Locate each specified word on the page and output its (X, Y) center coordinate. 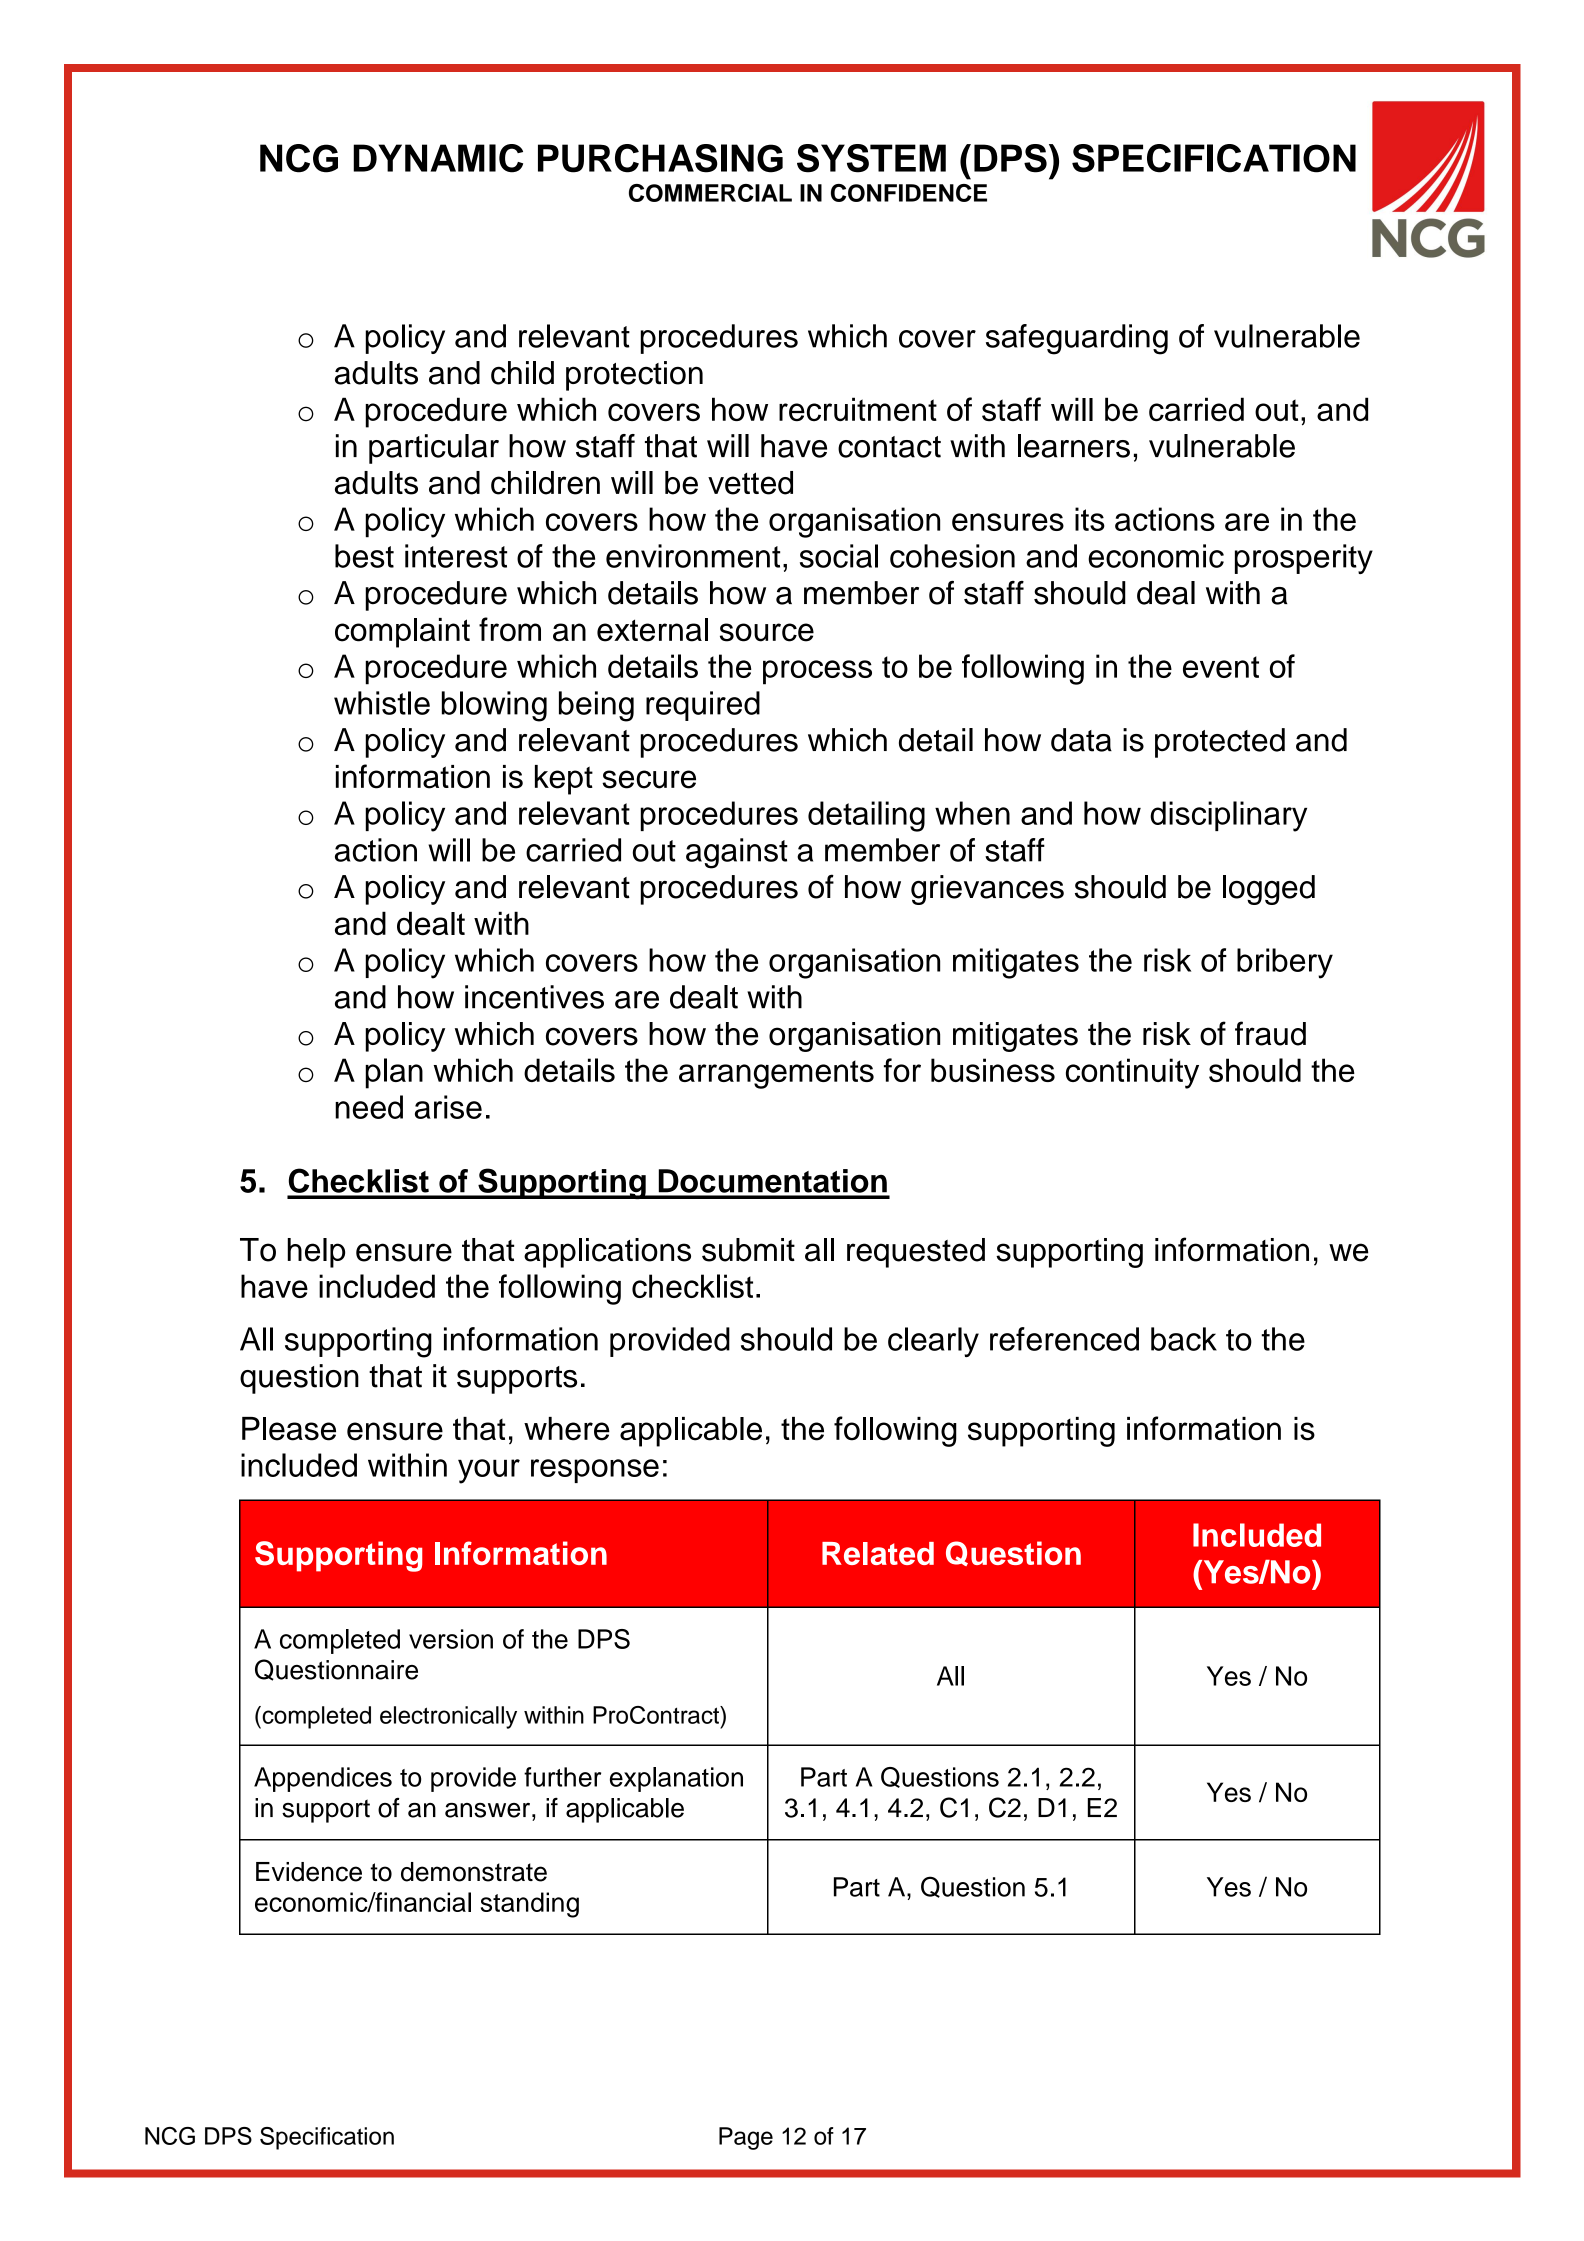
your (489, 1471)
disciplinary (1228, 816)
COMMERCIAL (710, 193)
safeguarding (1077, 339)
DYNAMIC (438, 158)
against (737, 853)
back (1184, 1339)
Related (878, 1553)
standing (530, 1905)
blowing (494, 706)
